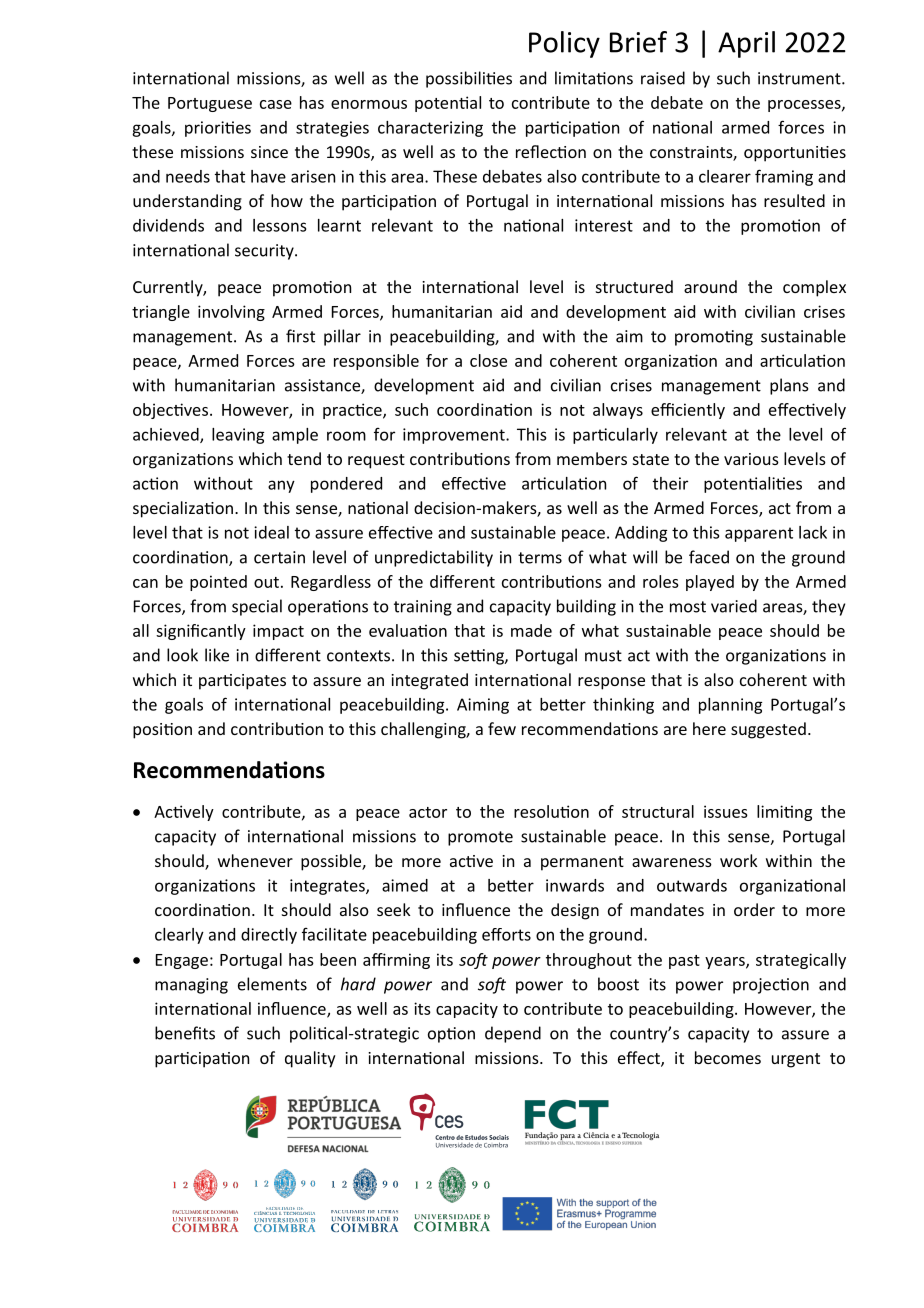 The width and height of the image is (924, 1308). I want to click on possibilites, so click(469, 79).
